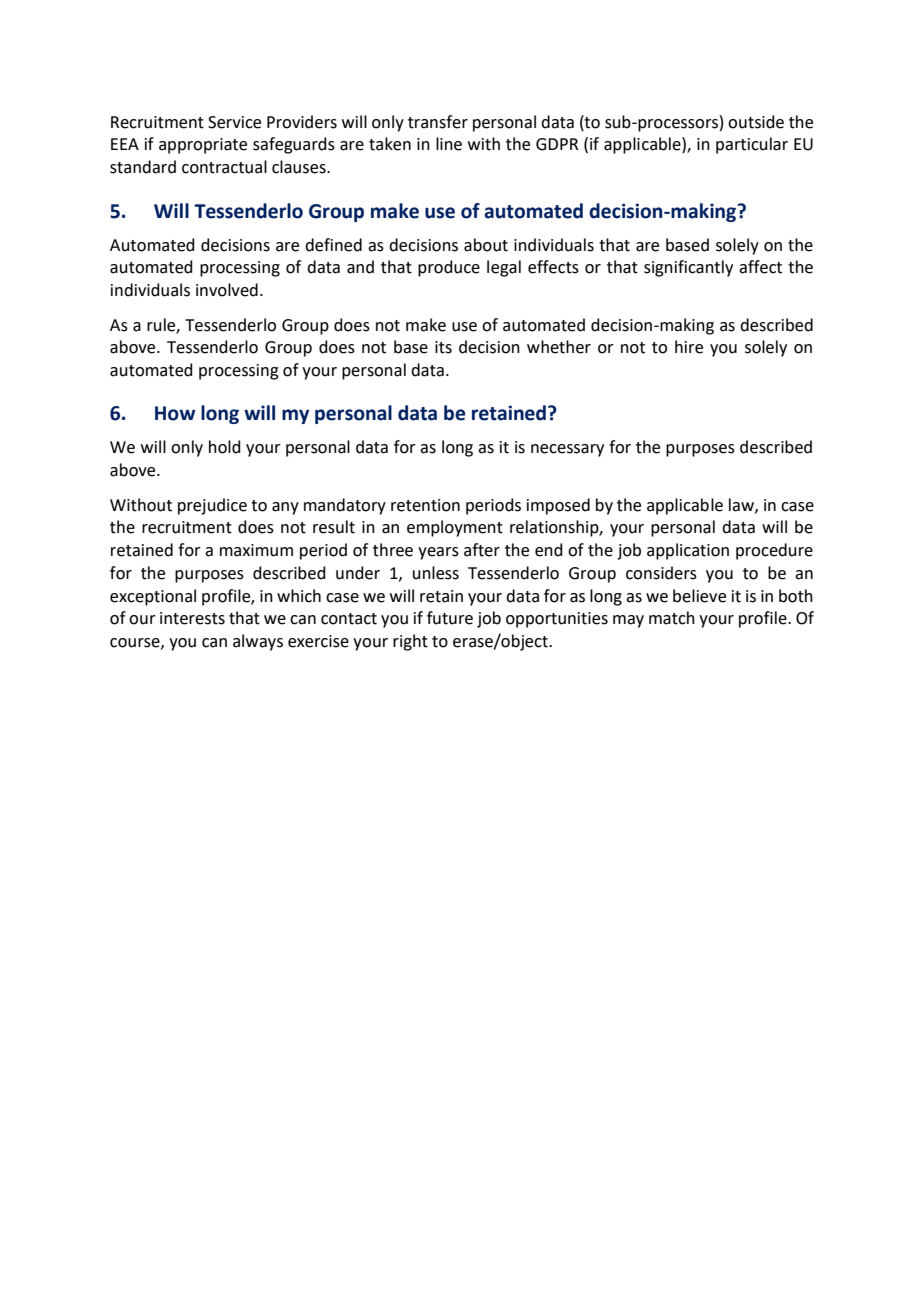 The height and width of the screenshot is (1308, 924). Describe the element at coordinates (203, 146) in the screenshot. I see `appropriate` at that location.
